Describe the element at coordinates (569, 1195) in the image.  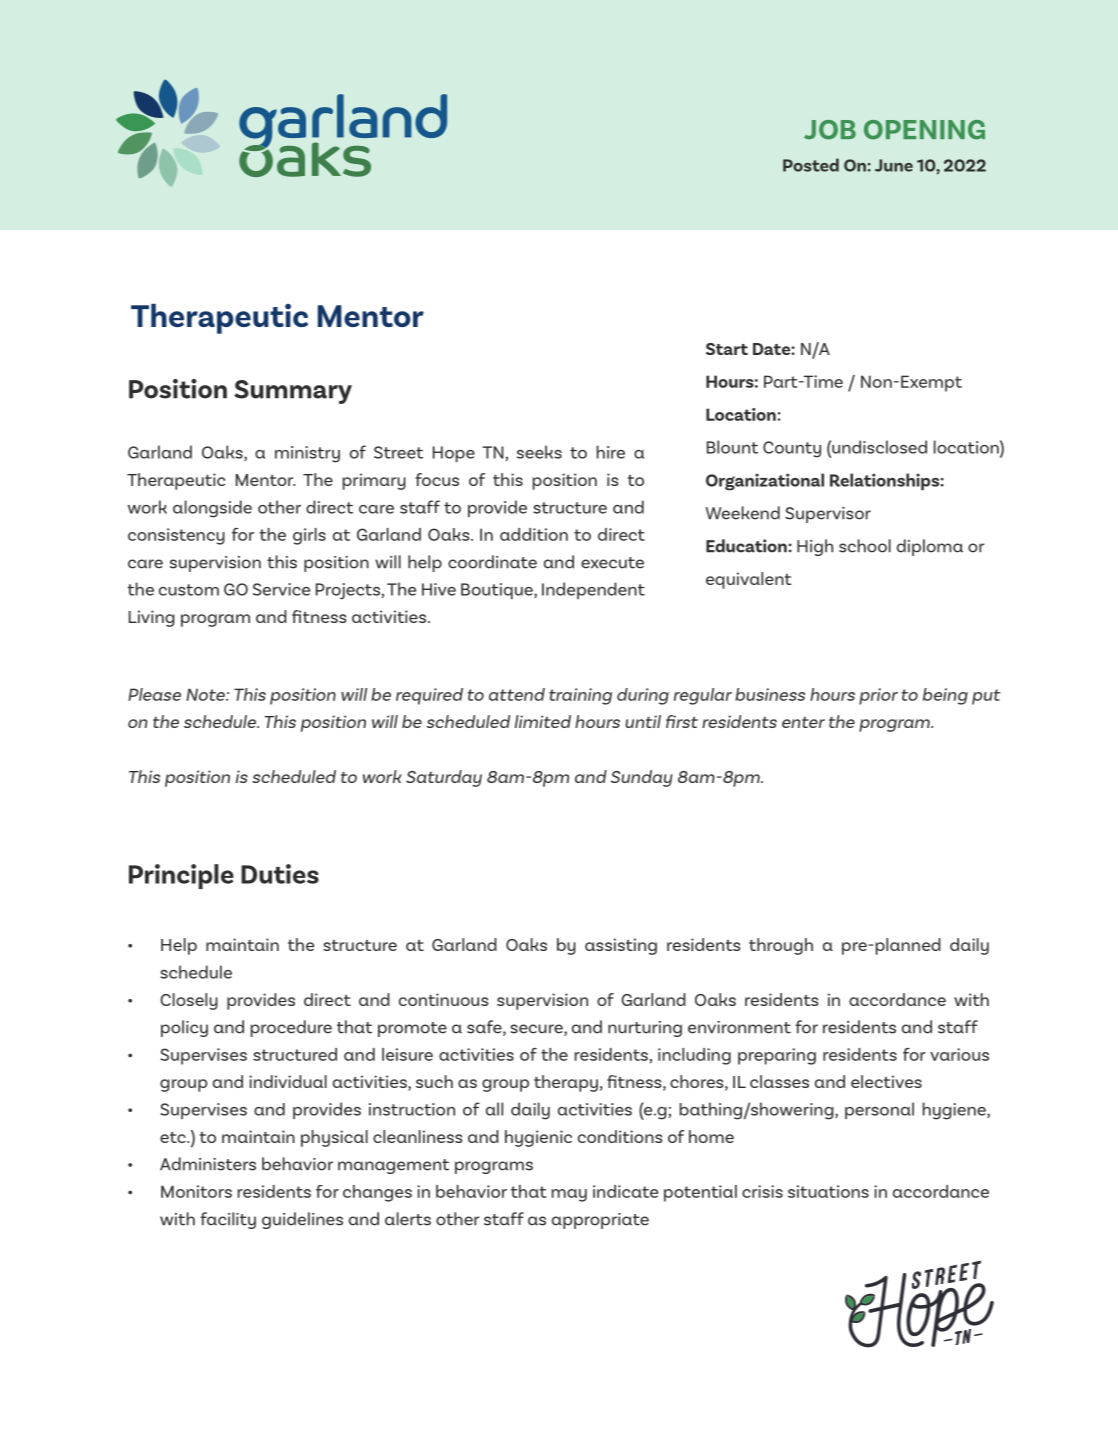
I see `may` at that location.
